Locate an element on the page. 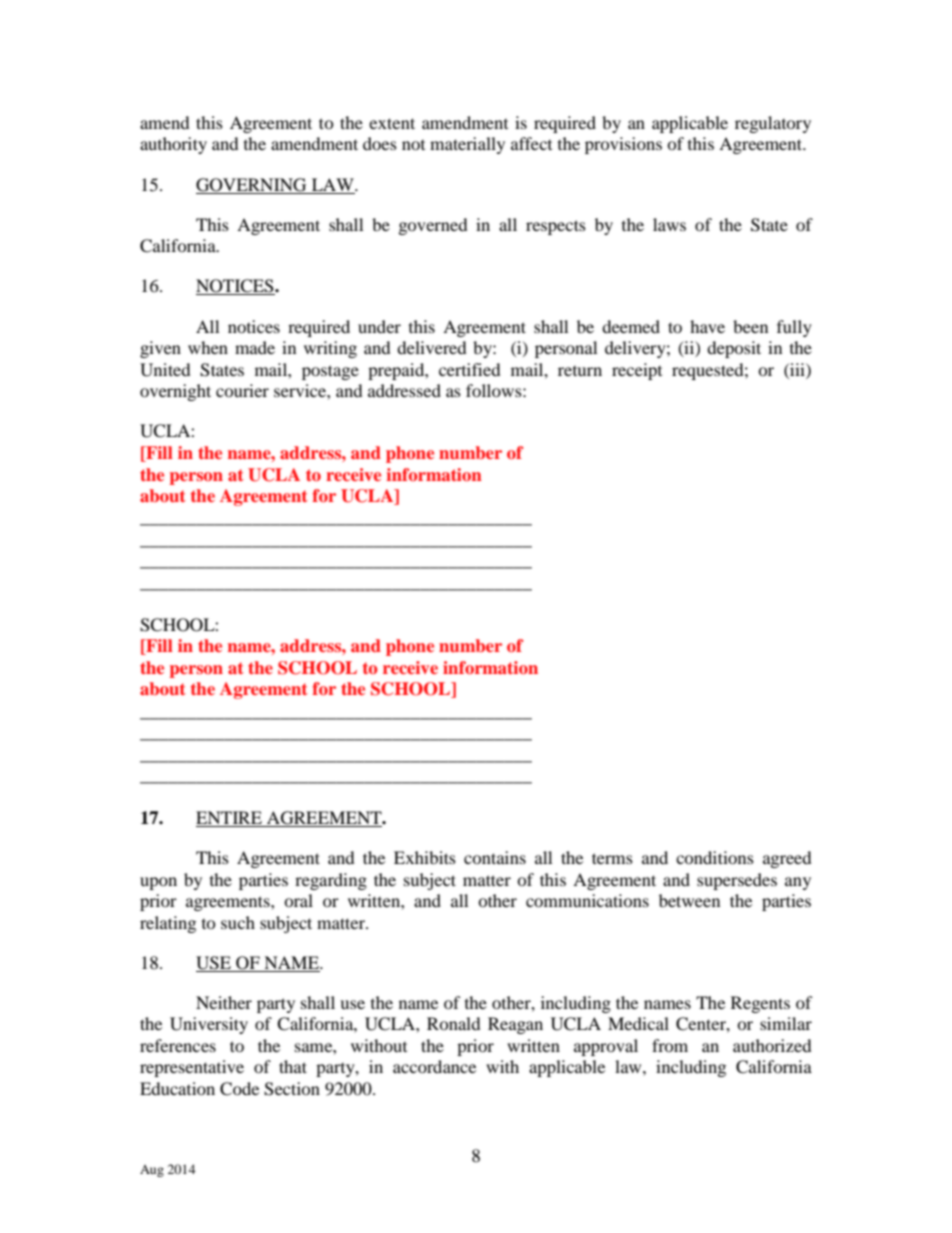 The width and height of the document is (952, 1233). Code is located at coordinates (239, 1089).
